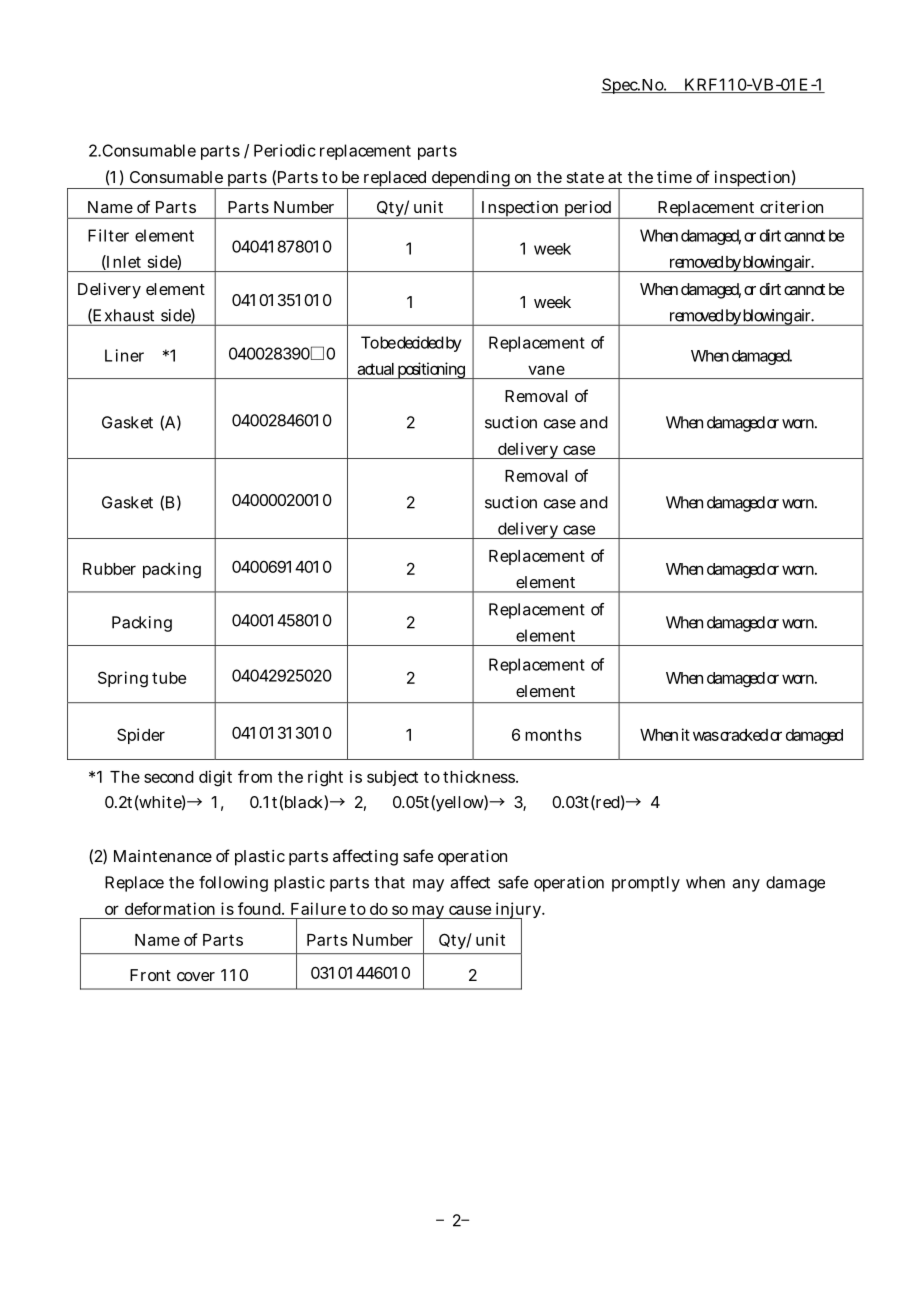 This screenshot has height=1308, width=924. Describe the element at coordinates (744, 735) in the screenshot. I see `cracked` at that location.
